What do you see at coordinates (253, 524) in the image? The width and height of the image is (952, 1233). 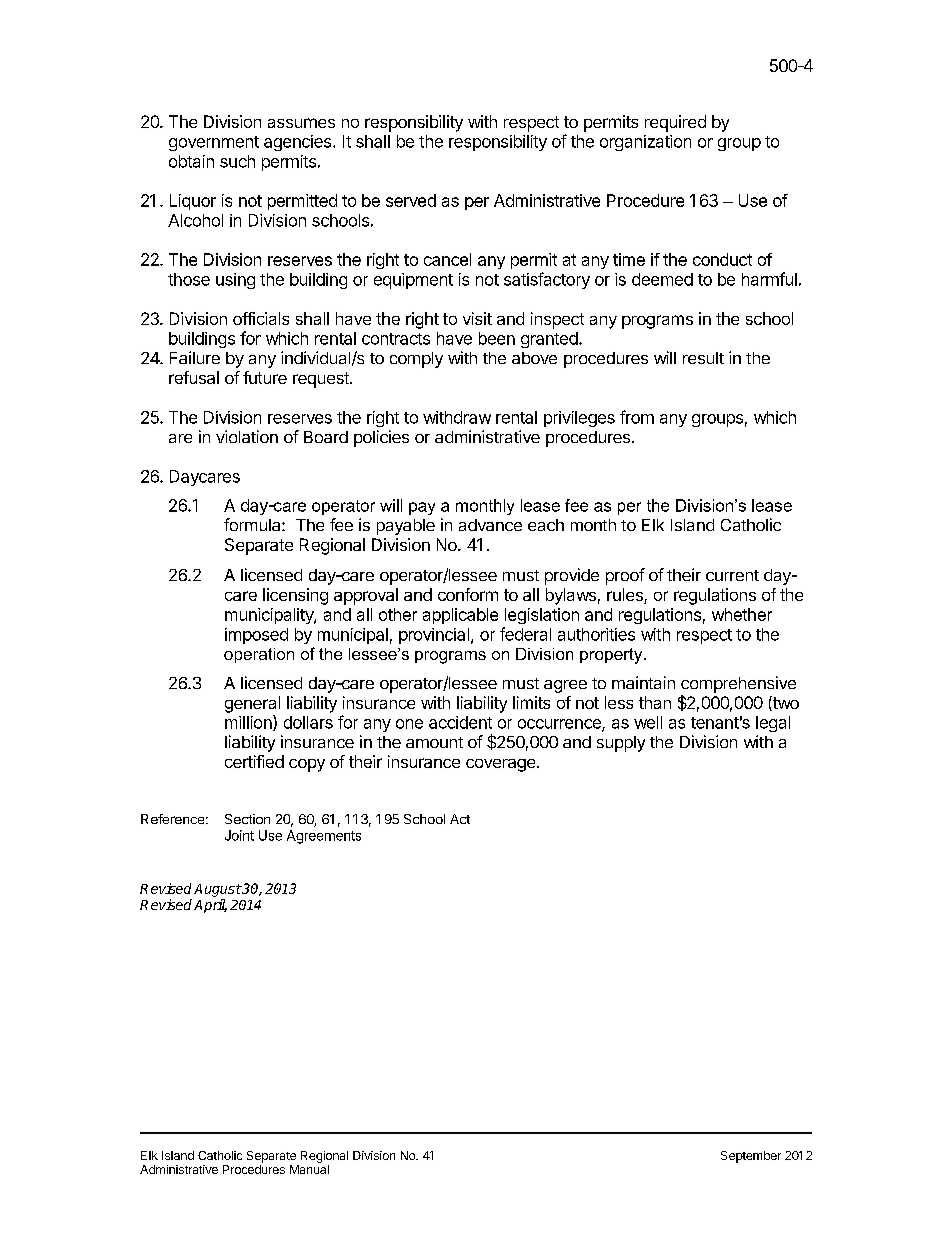 I see `formula` at bounding box center [253, 524].
